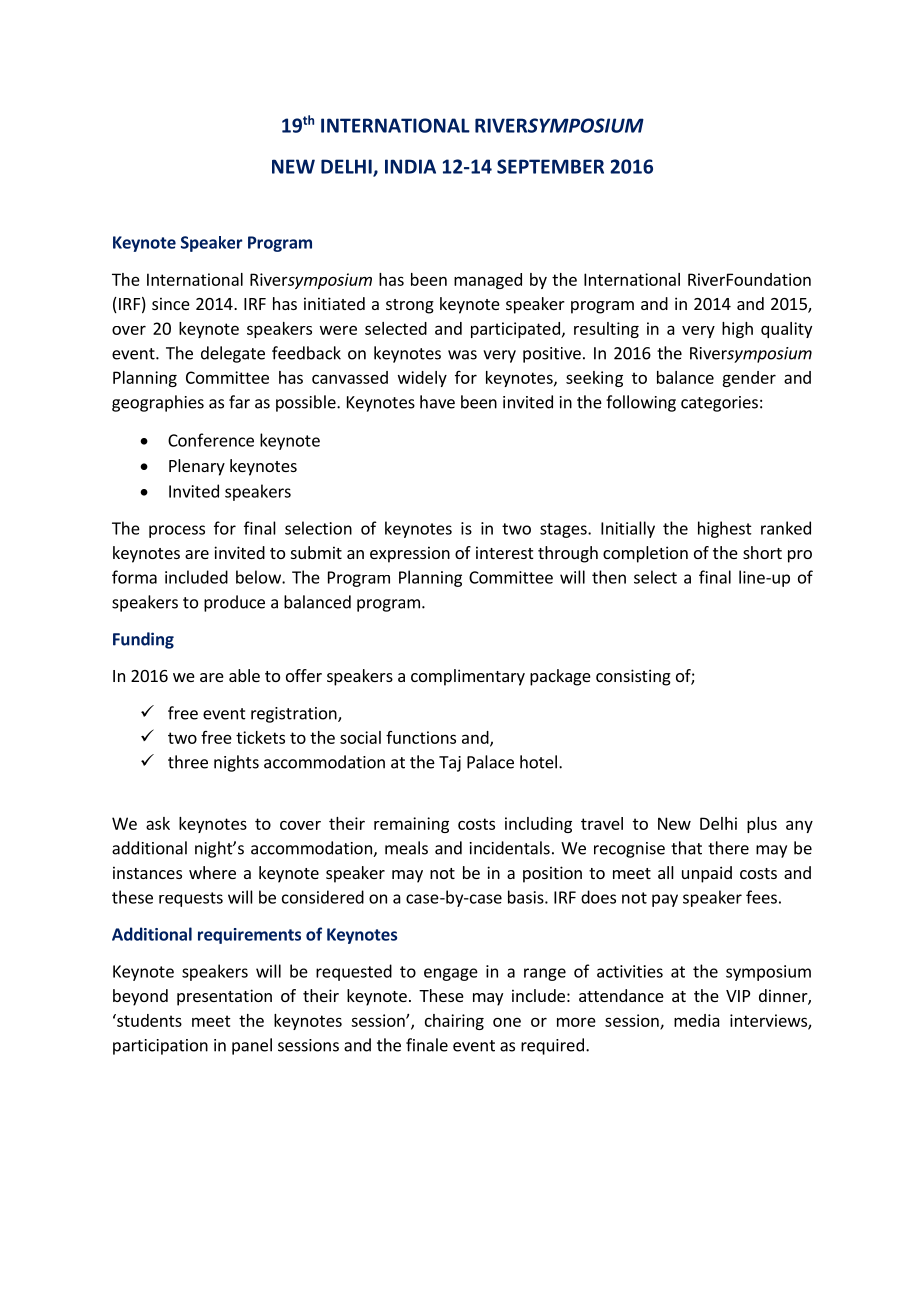 This screenshot has height=1308, width=924. I want to click on short, so click(762, 552).
